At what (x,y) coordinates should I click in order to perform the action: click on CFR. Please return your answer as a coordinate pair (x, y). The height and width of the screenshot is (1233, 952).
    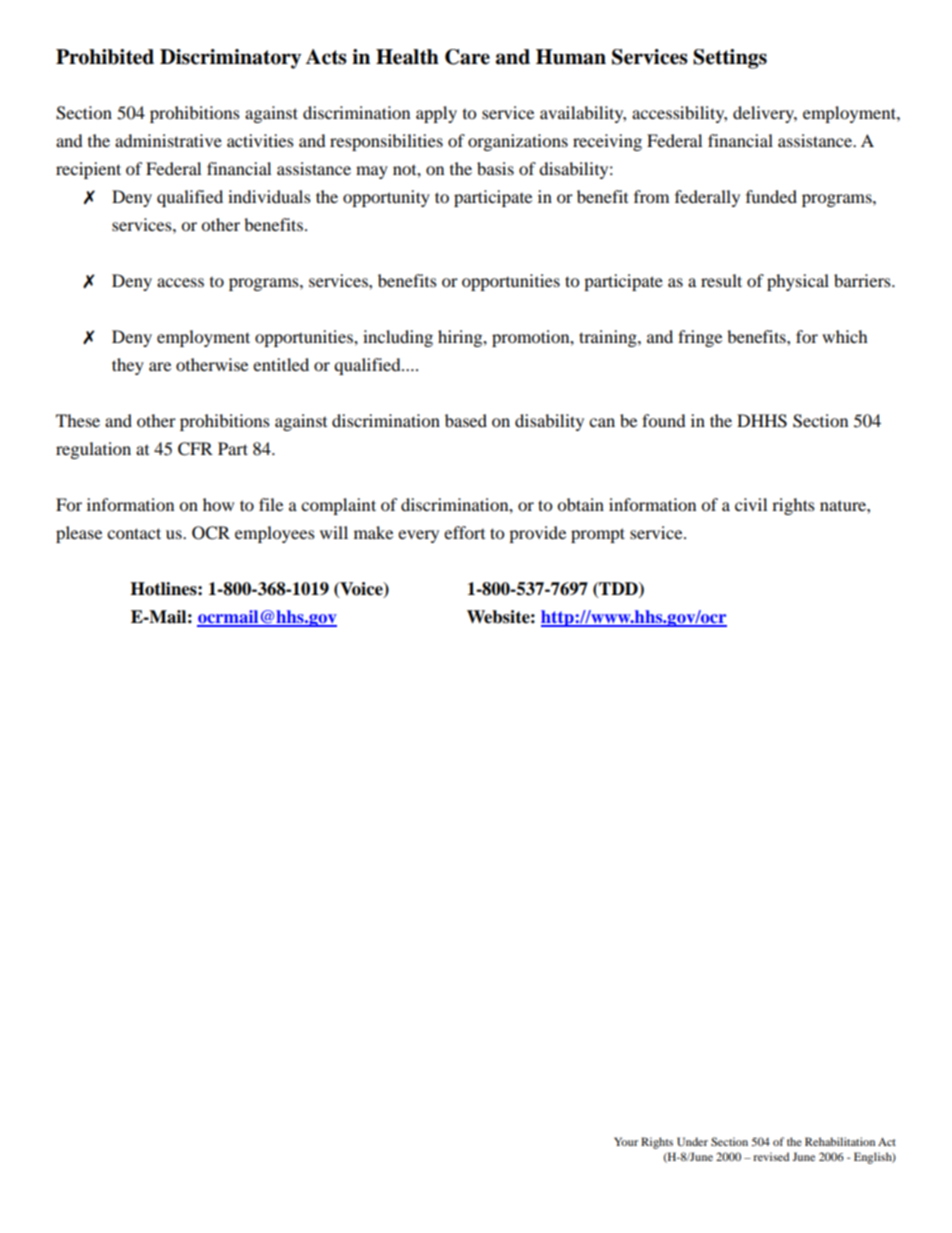
    Looking at the image, I should click on (195, 449).
